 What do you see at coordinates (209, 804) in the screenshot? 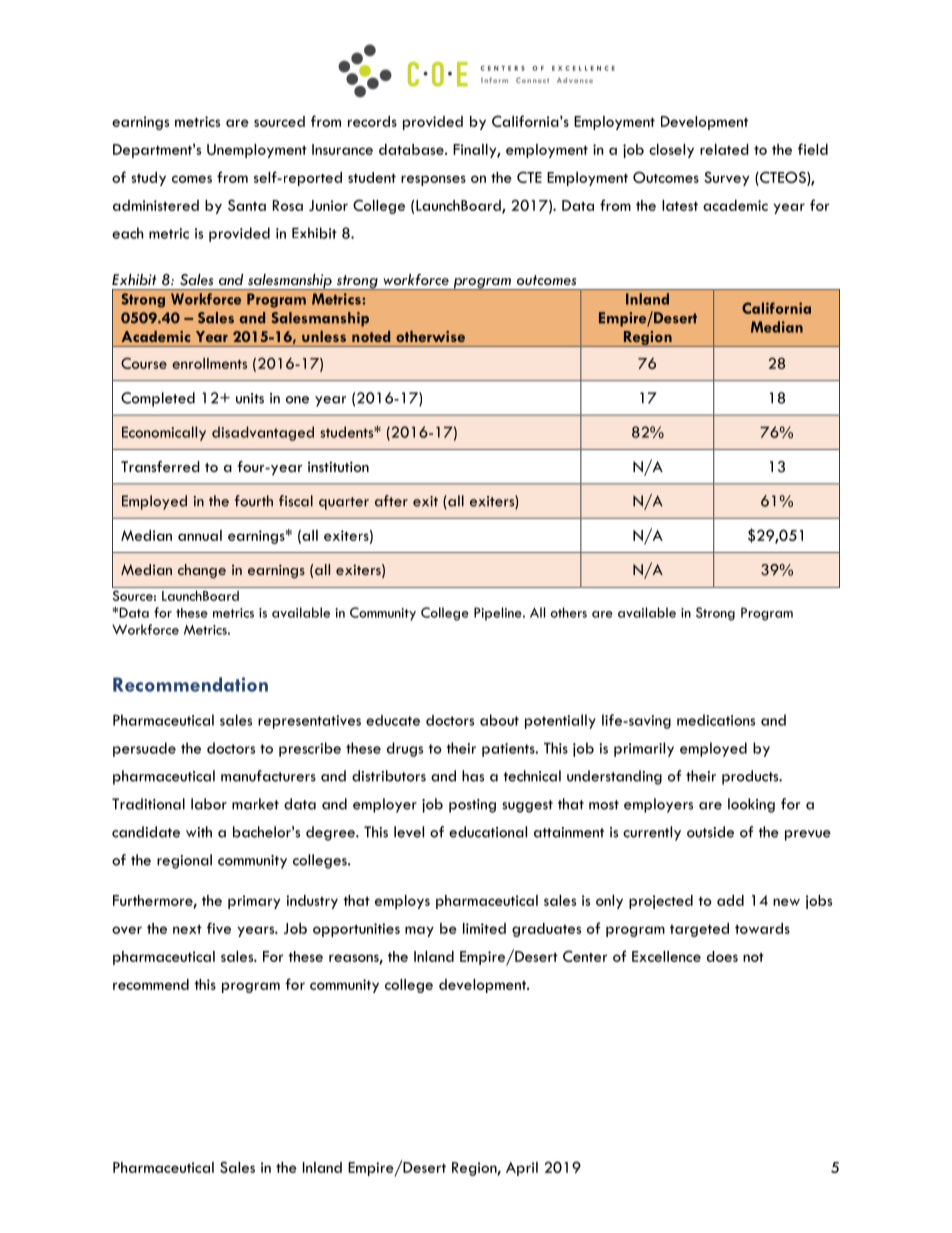
I see `labor` at bounding box center [209, 804].
